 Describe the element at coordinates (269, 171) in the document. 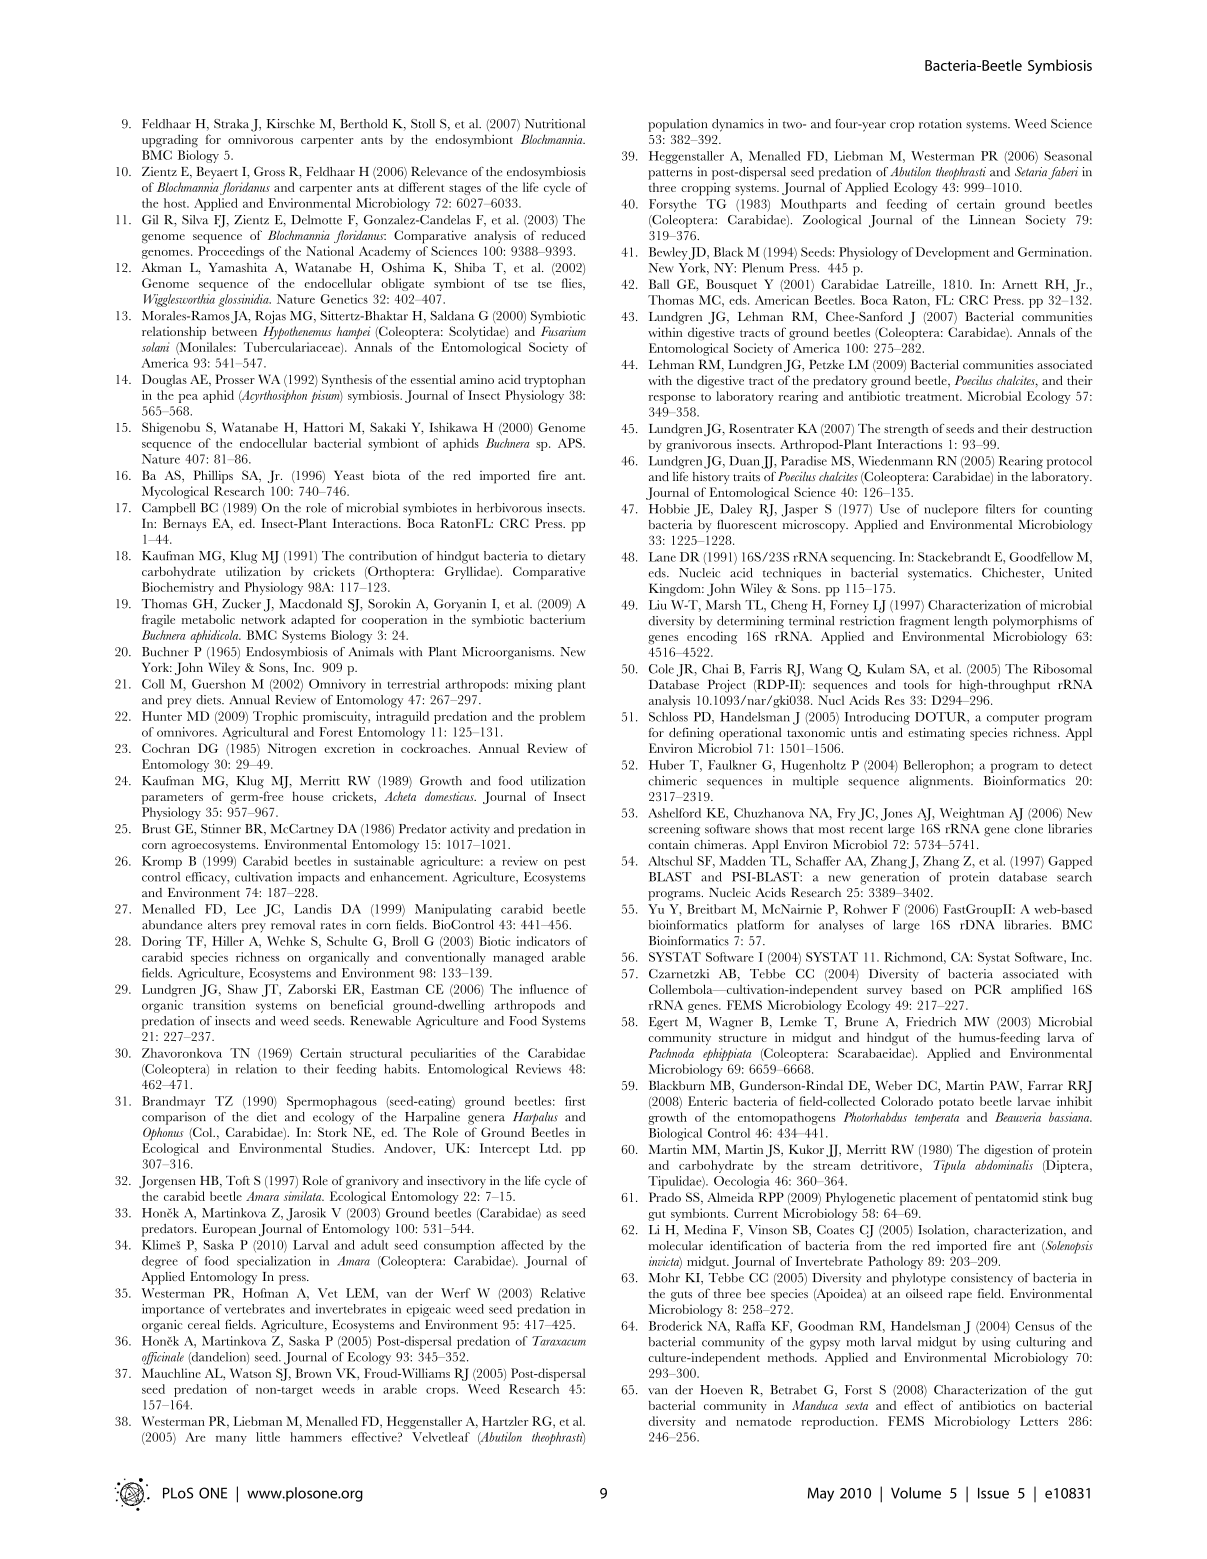

I see `Gross` at that location.
